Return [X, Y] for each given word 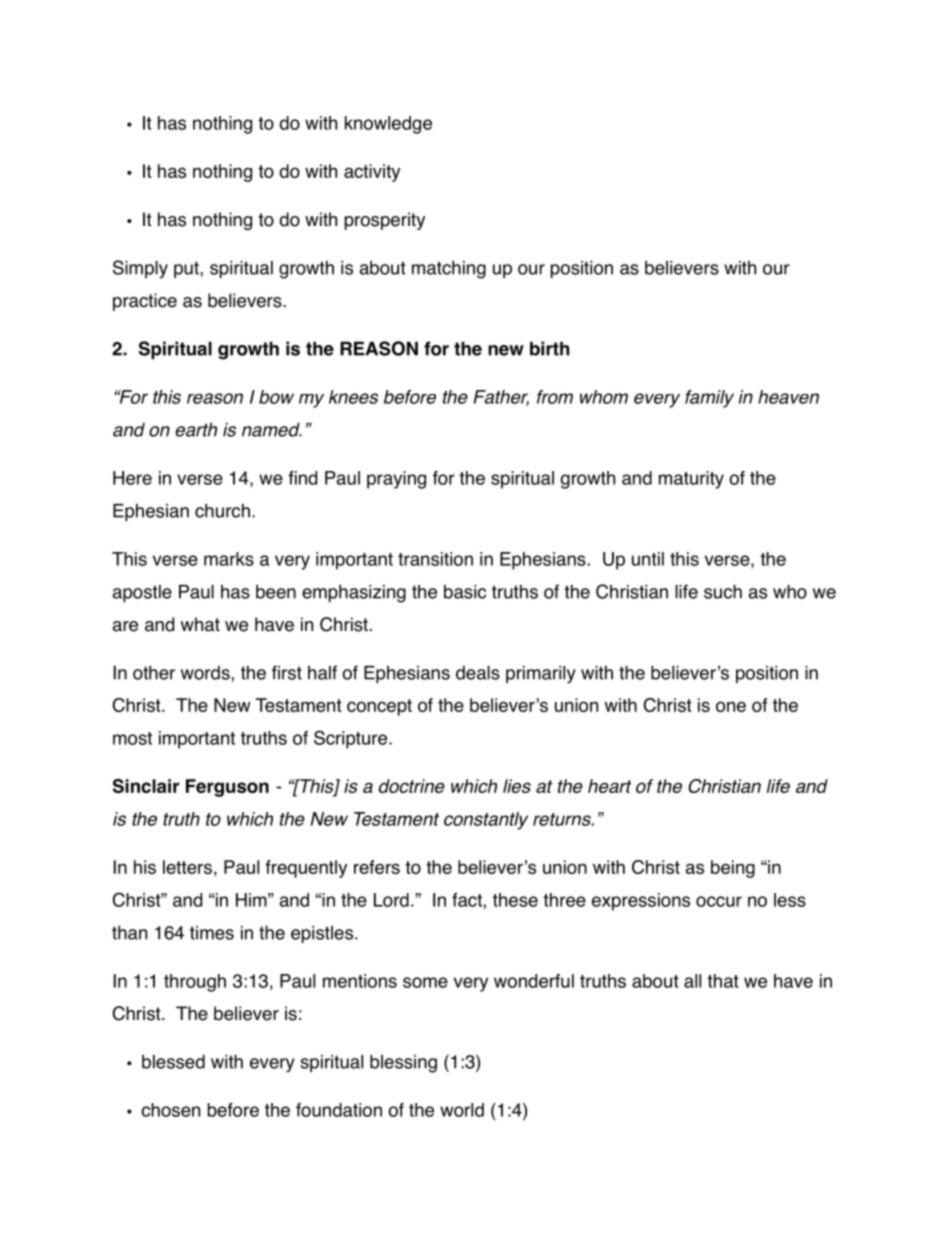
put [187, 269]
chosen [170, 1110]
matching [449, 269]
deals [478, 673]
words [206, 673]
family [709, 399]
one [731, 706]
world [462, 1110]
